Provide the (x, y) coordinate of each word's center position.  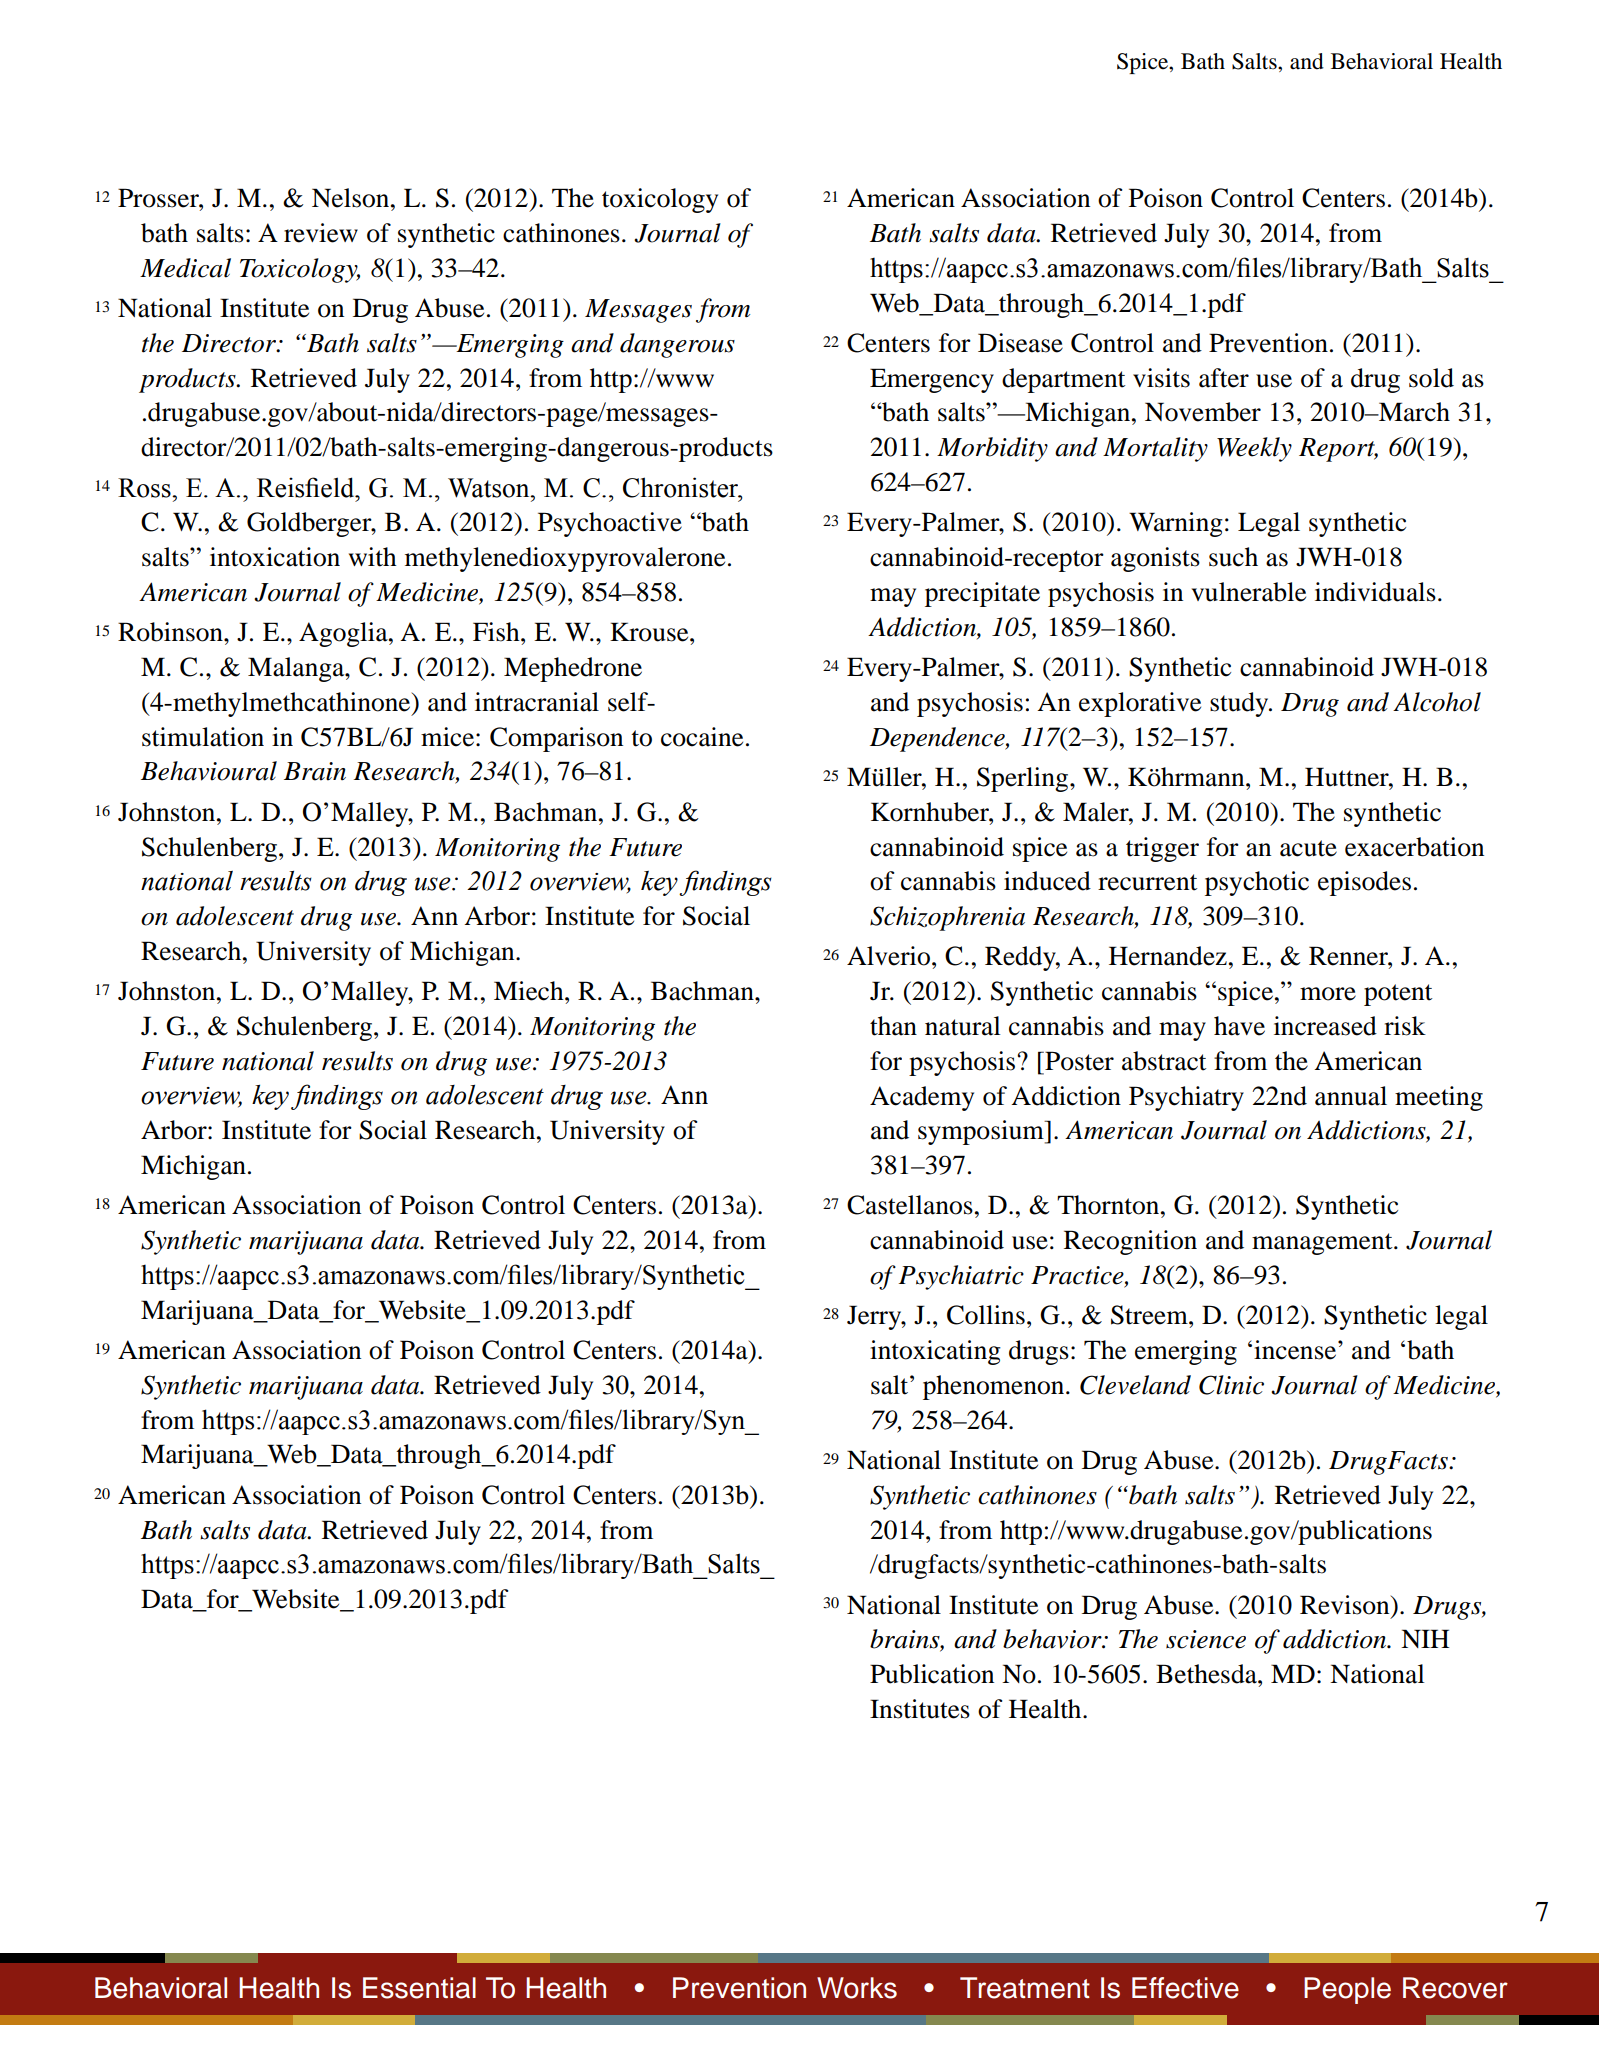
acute (1308, 848)
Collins (986, 1315)
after (1224, 378)
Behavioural (209, 771)
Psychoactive (610, 524)
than (893, 1026)
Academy (922, 1098)
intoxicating (935, 1352)
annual (1351, 1096)
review (321, 233)
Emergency (932, 380)
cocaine (702, 737)
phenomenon (995, 1387)
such (1233, 557)
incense (1295, 1350)
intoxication (275, 557)
